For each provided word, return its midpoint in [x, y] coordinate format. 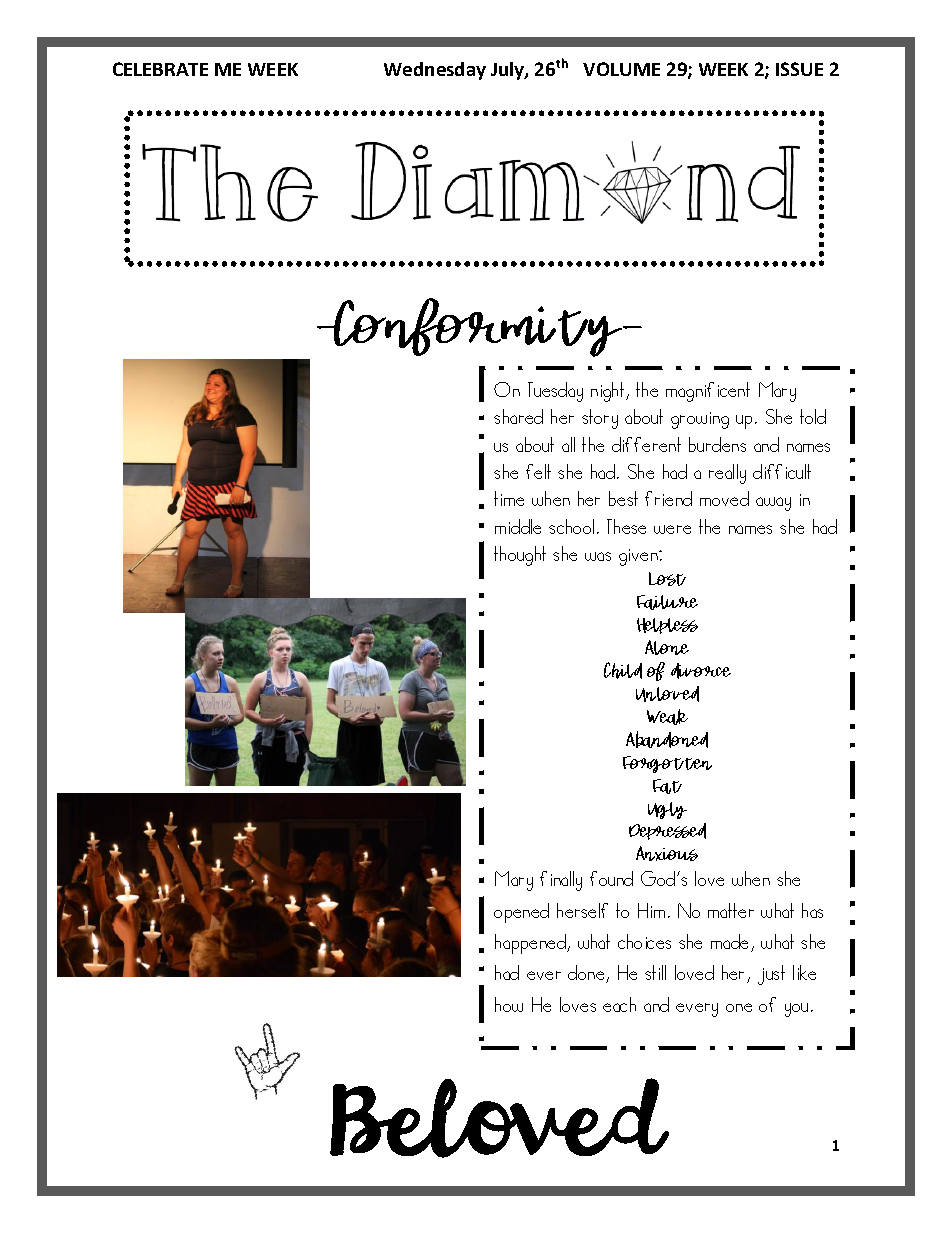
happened [531, 944]
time [509, 498]
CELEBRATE [160, 69]
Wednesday [435, 71]
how [509, 1004]
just [771, 975]
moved [724, 498]
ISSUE [799, 69]
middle [518, 526]
